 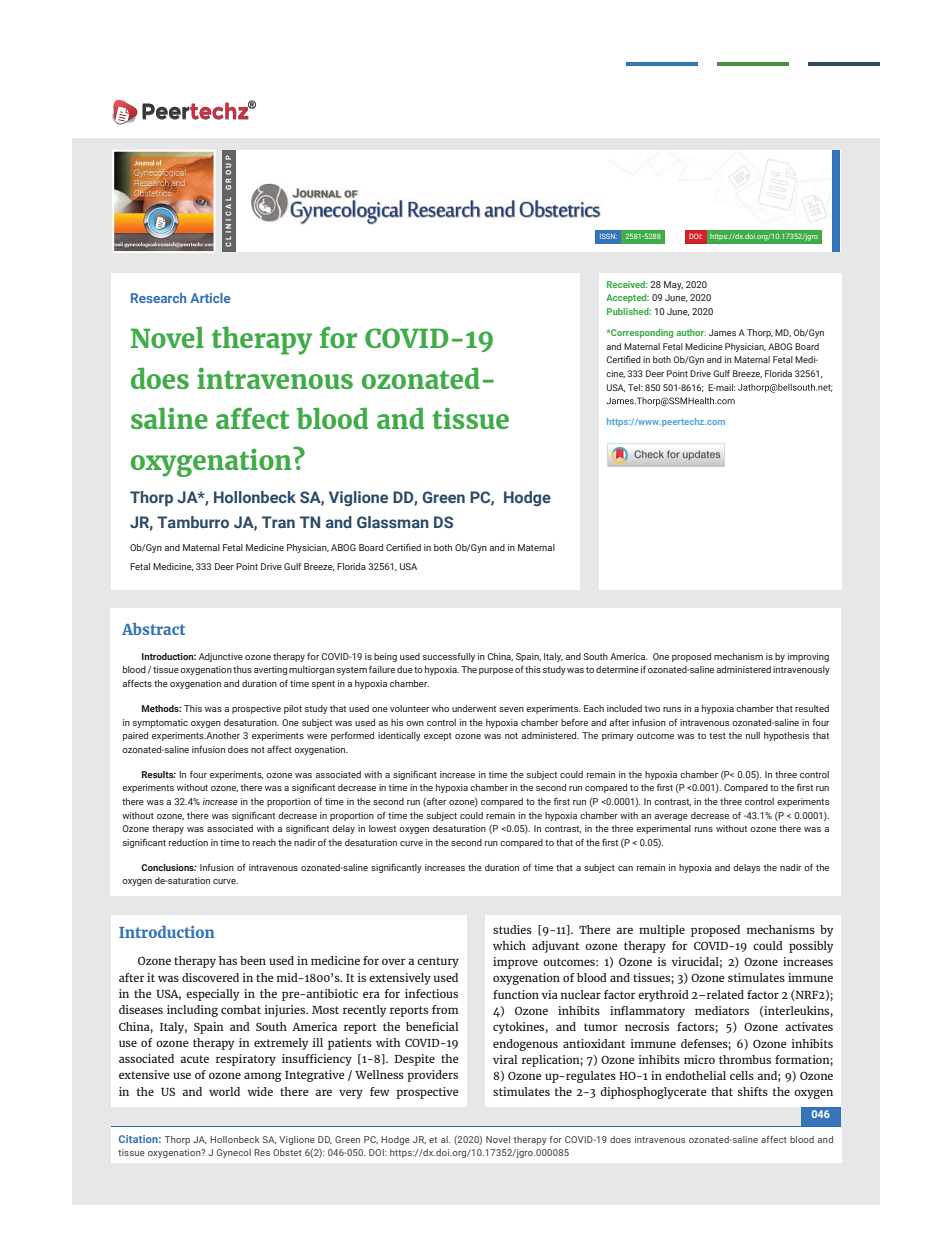 I want to click on Gynecol, so click(x=234, y=1153).
